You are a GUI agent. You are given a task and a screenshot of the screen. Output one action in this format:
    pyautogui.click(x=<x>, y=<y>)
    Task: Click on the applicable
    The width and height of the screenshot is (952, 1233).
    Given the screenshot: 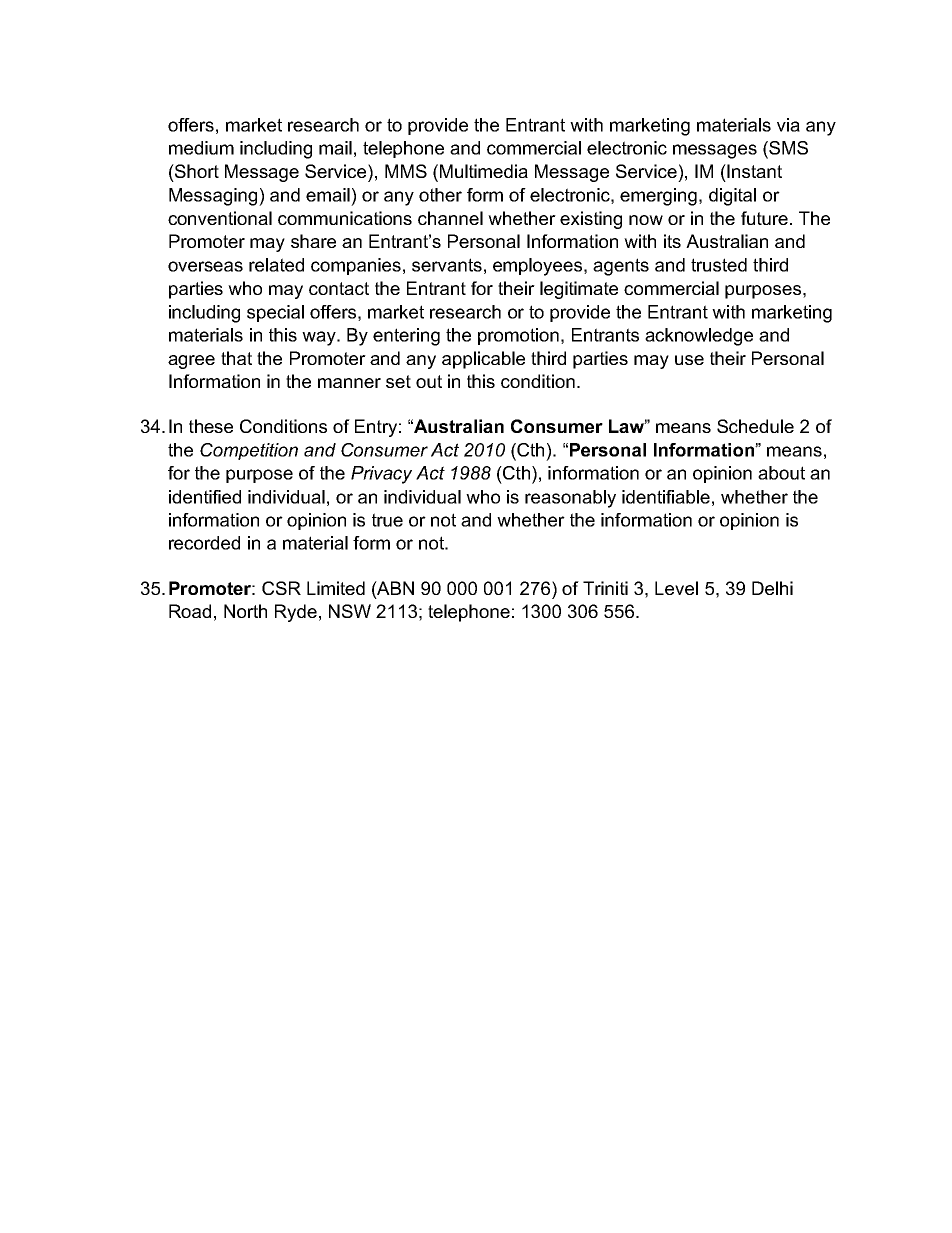 What is the action you would take?
    pyautogui.click(x=483, y=360)
